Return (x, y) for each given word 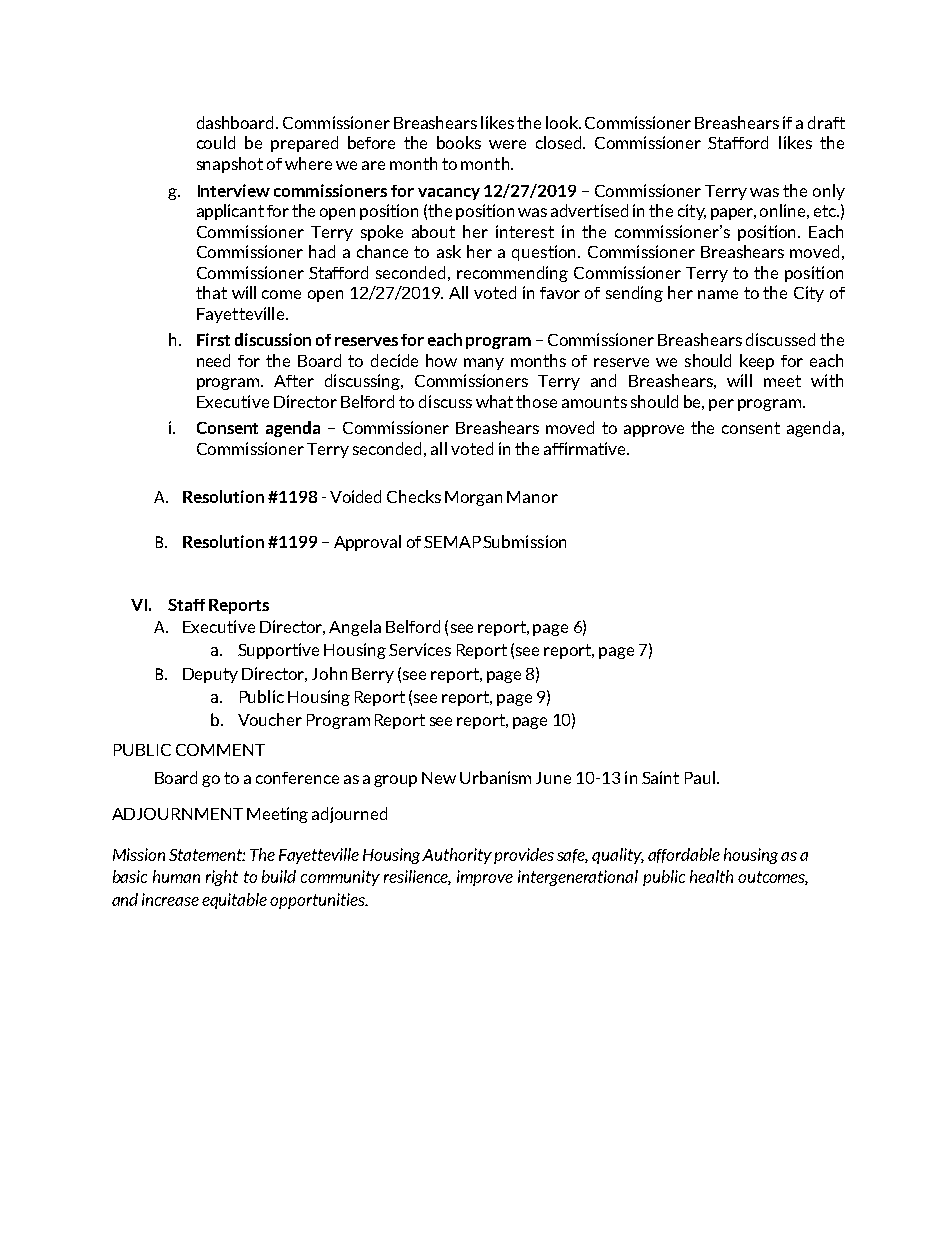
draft (826, 122)
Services (420, 649)
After (294, 381)
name (718, 294)
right (222, 878)
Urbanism (495, 777)
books (459, 142)
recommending (512, 274)
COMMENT (220, 750)
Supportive (278, 651)
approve (654, 431)
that (211, 292)
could (216, 142)
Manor (532, 497)
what (494, 401)
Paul (700, 777)
